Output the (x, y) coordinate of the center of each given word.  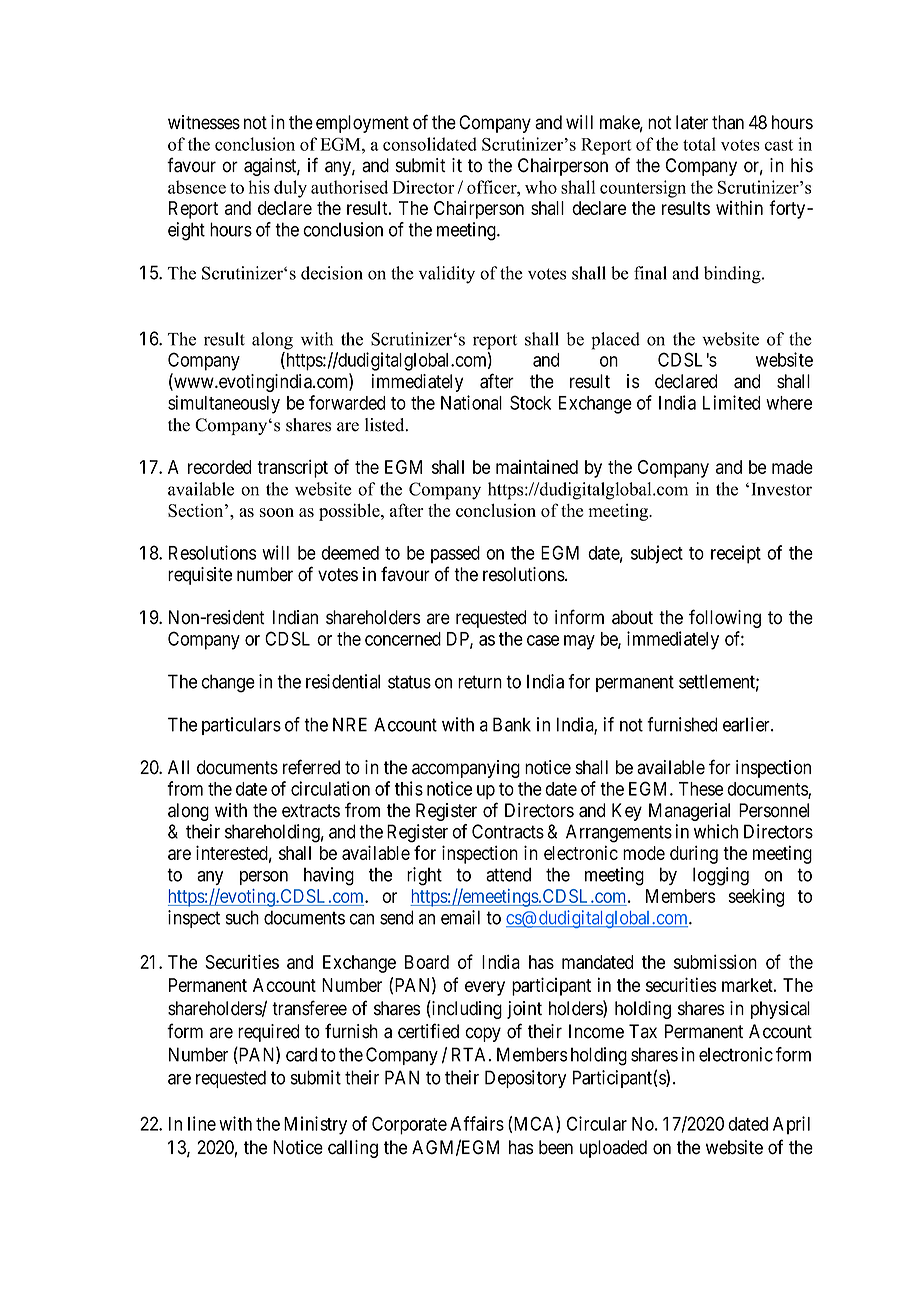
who (541, 187)
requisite (200, 576)
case (543, 640)
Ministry (315, 1125)
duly (290, 189)
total (699, 144)
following (725, 618)
